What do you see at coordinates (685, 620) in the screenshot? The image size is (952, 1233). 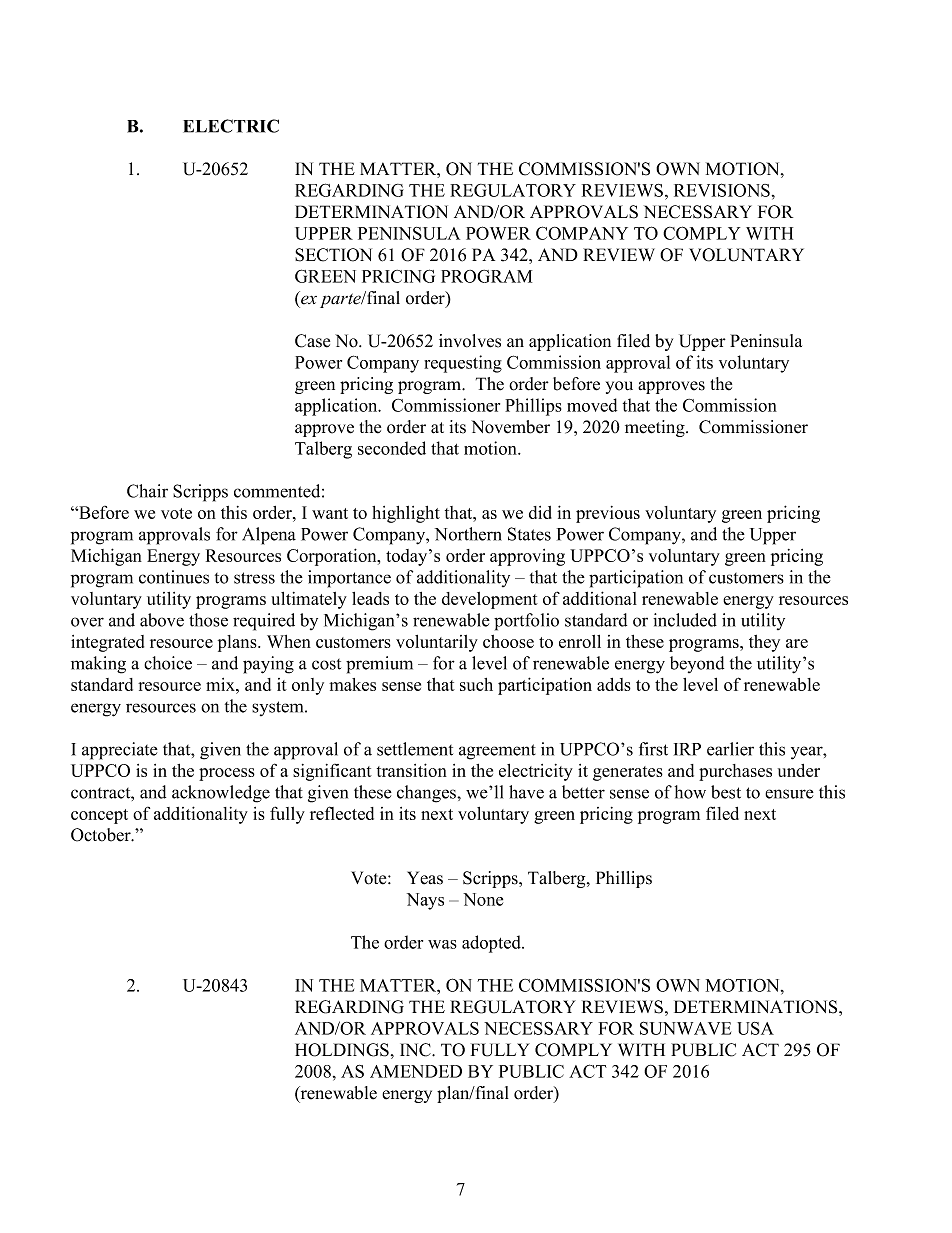 I see `included` at bounding box center [685, 620].
